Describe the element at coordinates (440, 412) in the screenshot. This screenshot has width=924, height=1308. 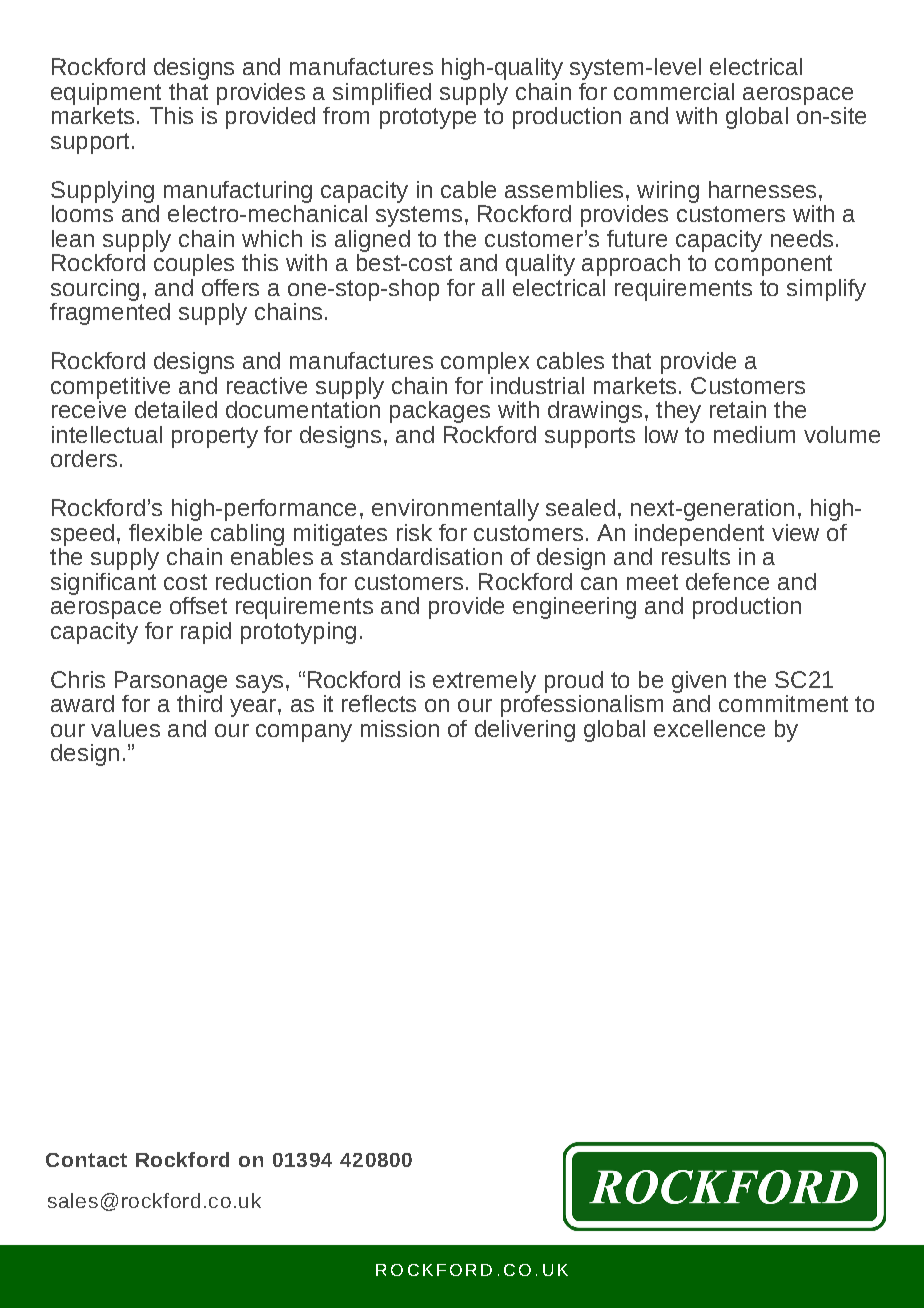
I see `packages` at that location.
